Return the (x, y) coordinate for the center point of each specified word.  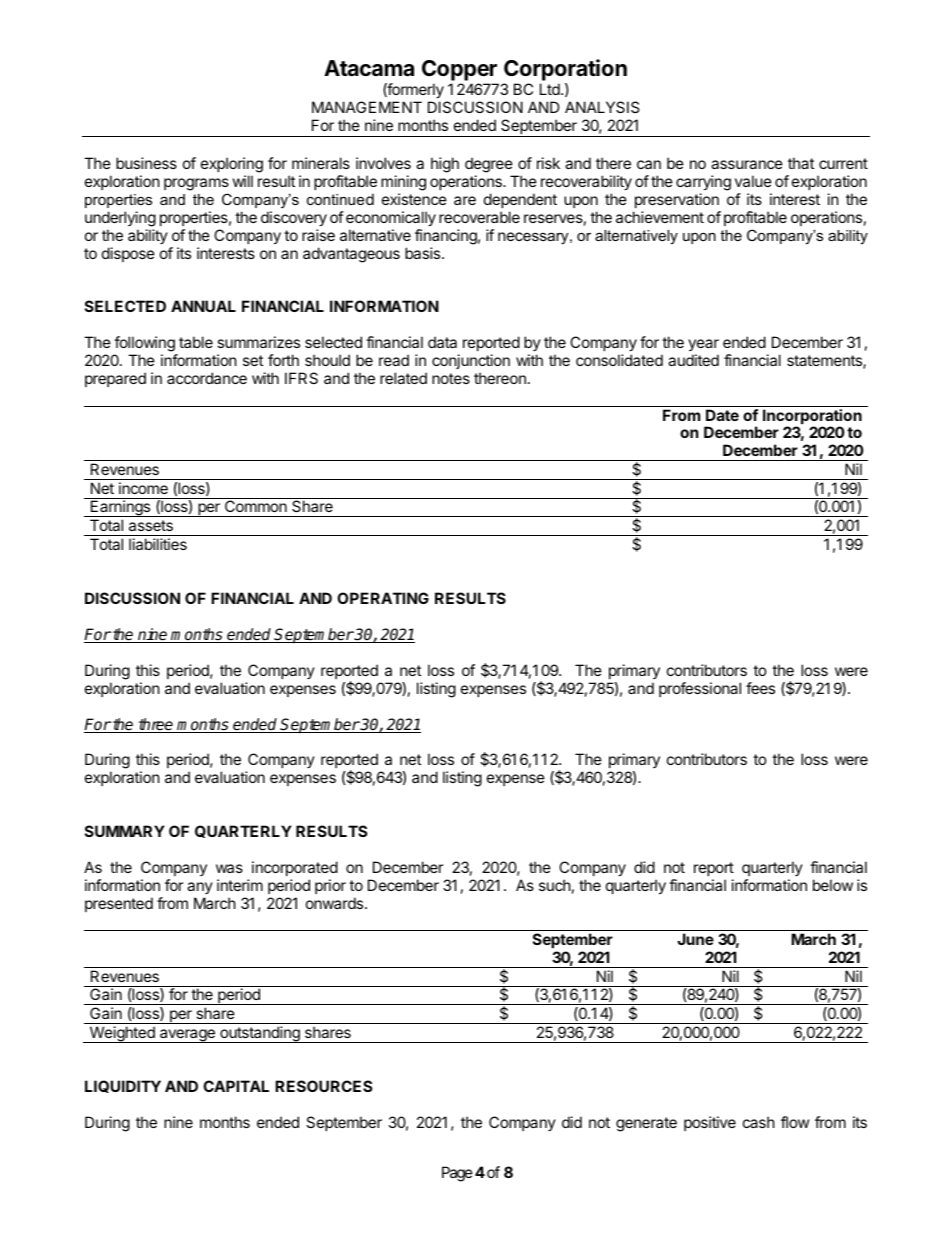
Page (457, 1174)
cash (759, 1122)
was (229, 868)
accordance (207, 378)
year (703, 345)
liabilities (158, 544)
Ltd (551, 89)
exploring (232, 166)
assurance (747, 164)
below (833, 885)
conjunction (471, 361)
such (555, 885)
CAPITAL (236, 1086)
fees (760, 688)
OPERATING (383, 598)
